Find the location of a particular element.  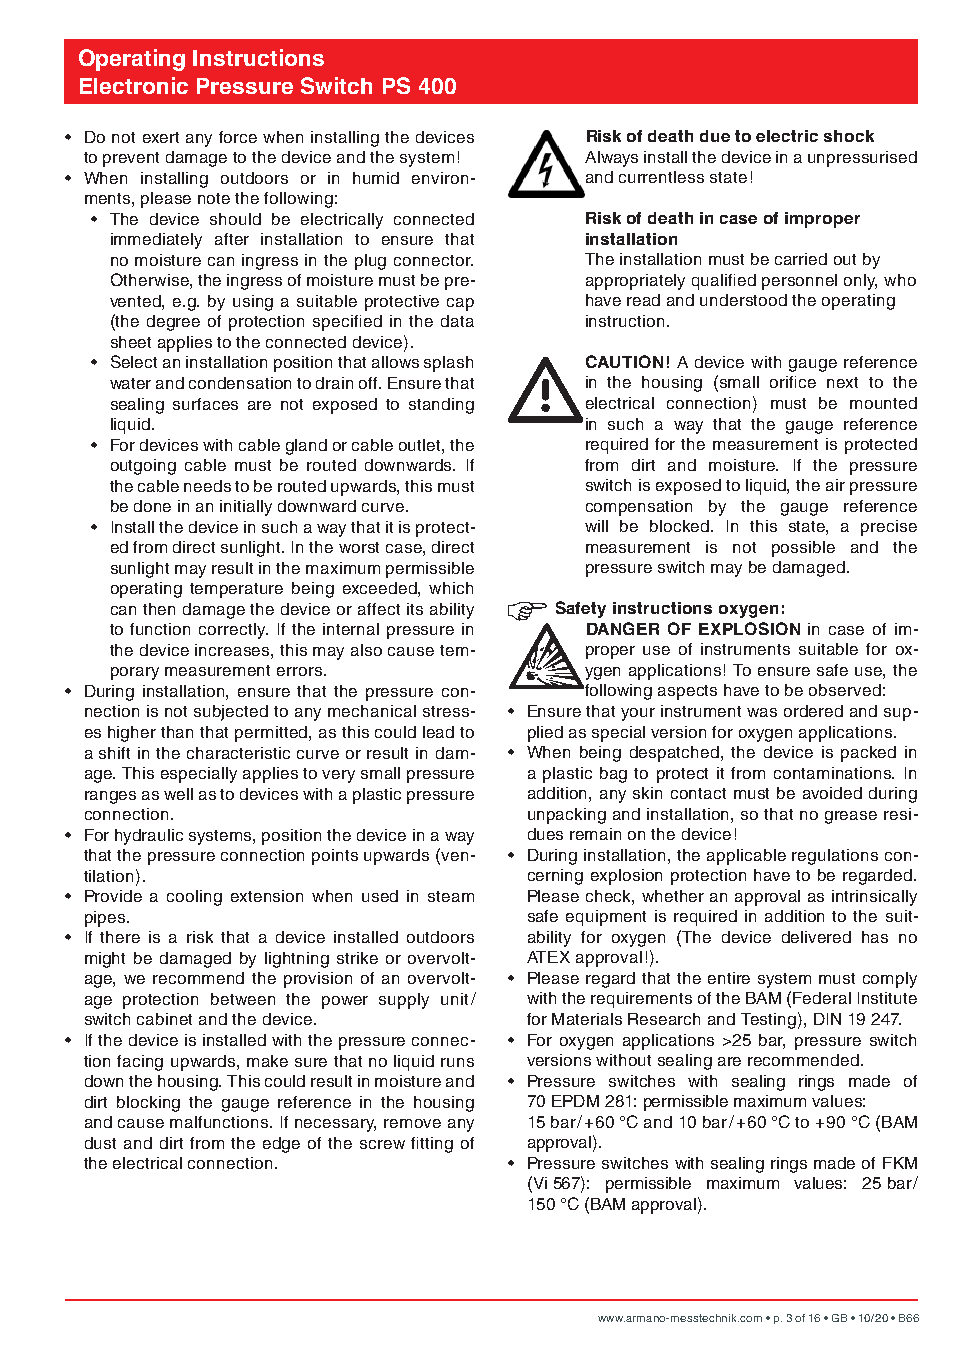

Always is located at coordinates (611, 159).
